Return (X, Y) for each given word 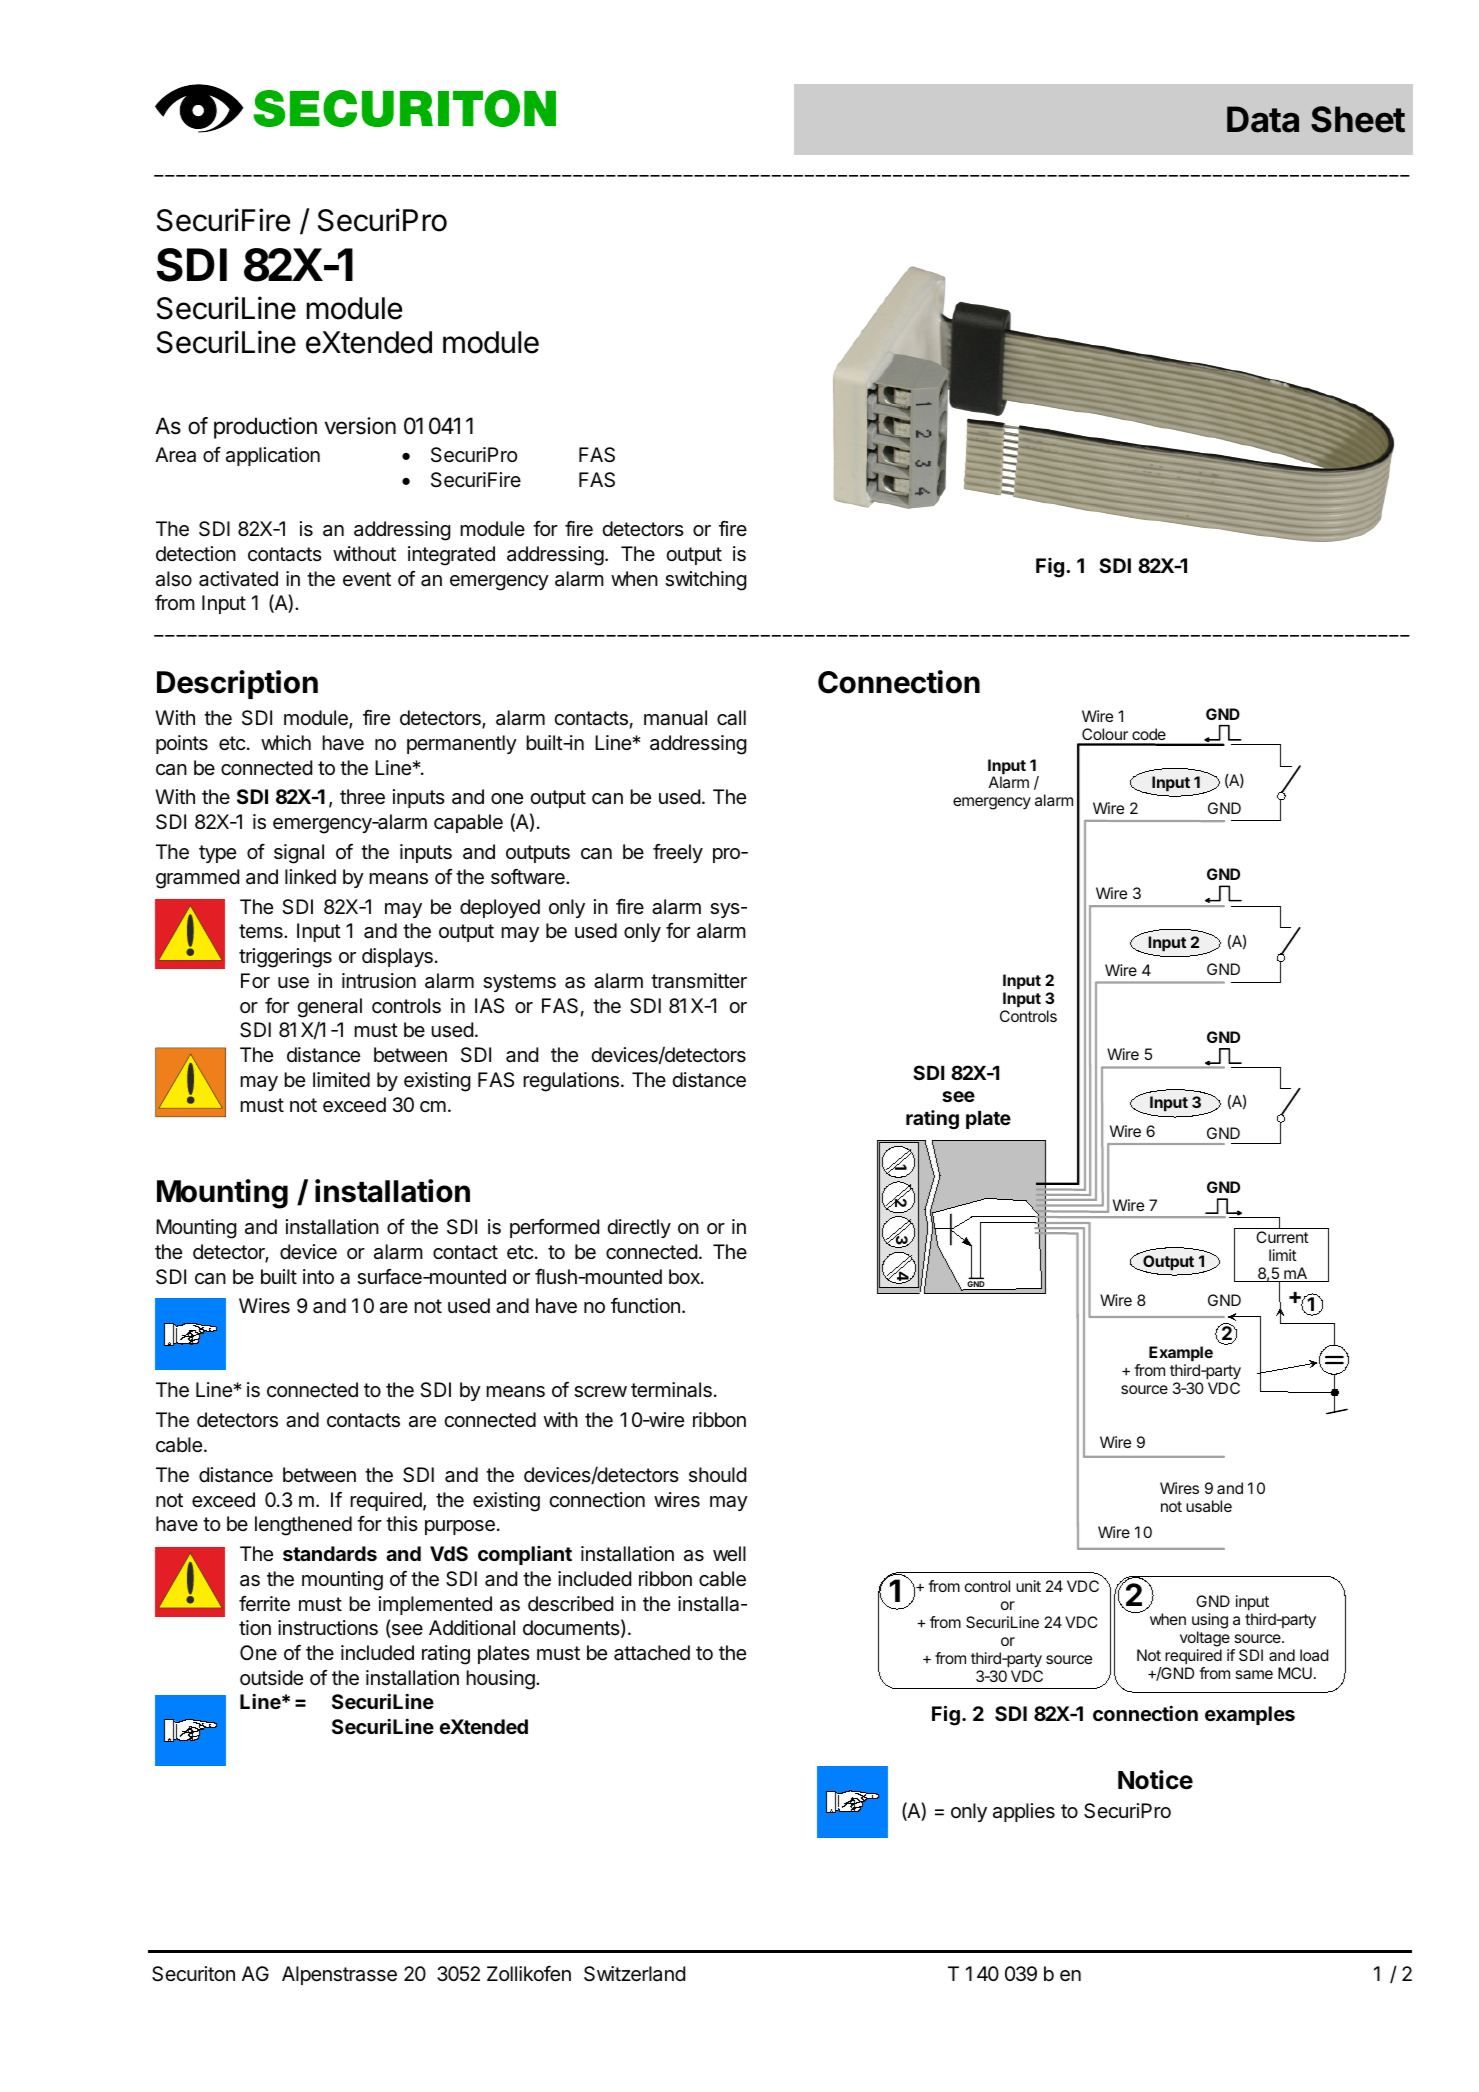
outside (271, 1677)
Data (1263, 119)
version (360, 426)
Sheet (1358, 119)
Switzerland (634, 1974)
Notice (1155, 1780)
